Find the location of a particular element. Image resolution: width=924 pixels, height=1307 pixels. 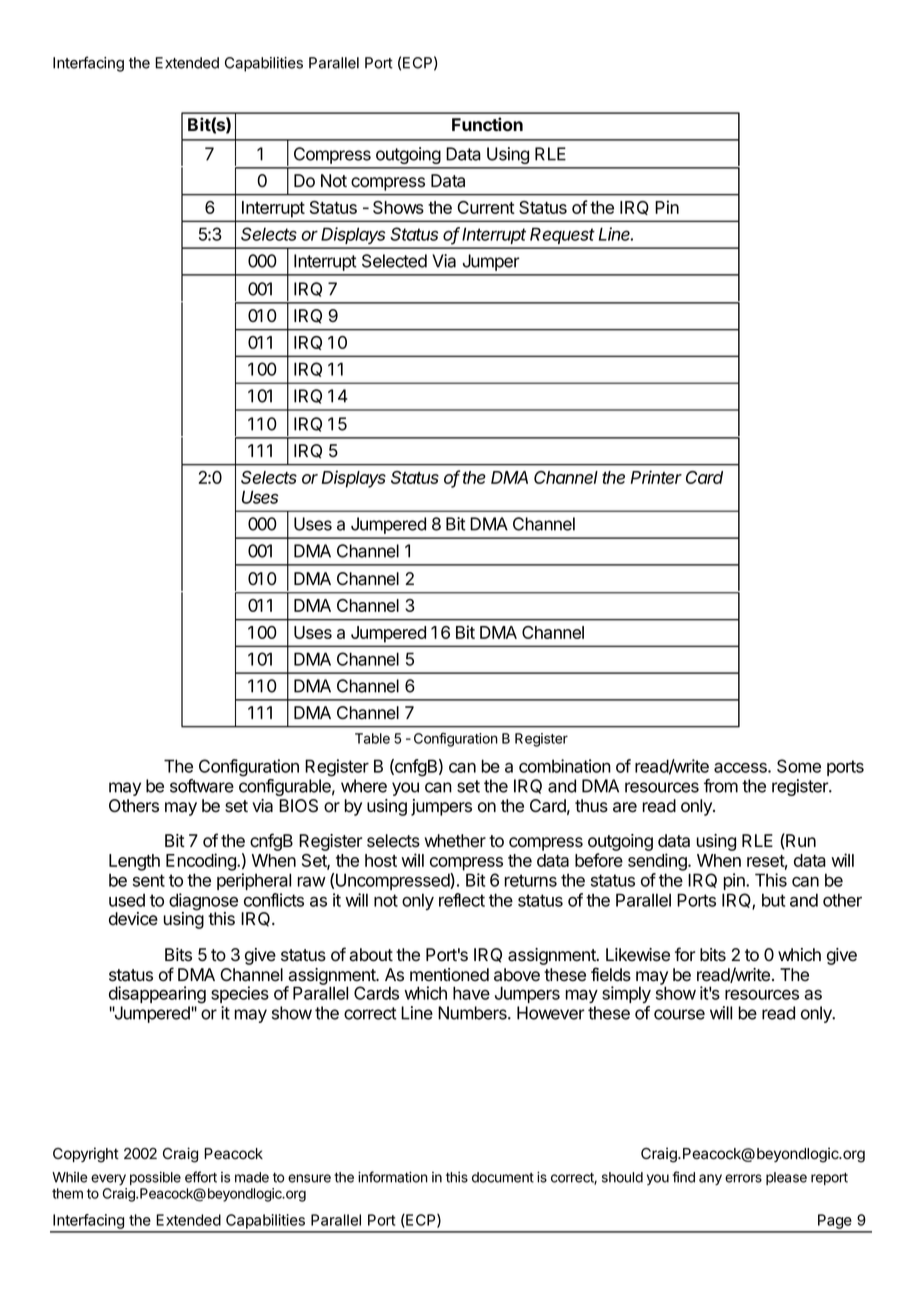

Current is located at coordinates (486, 207).
